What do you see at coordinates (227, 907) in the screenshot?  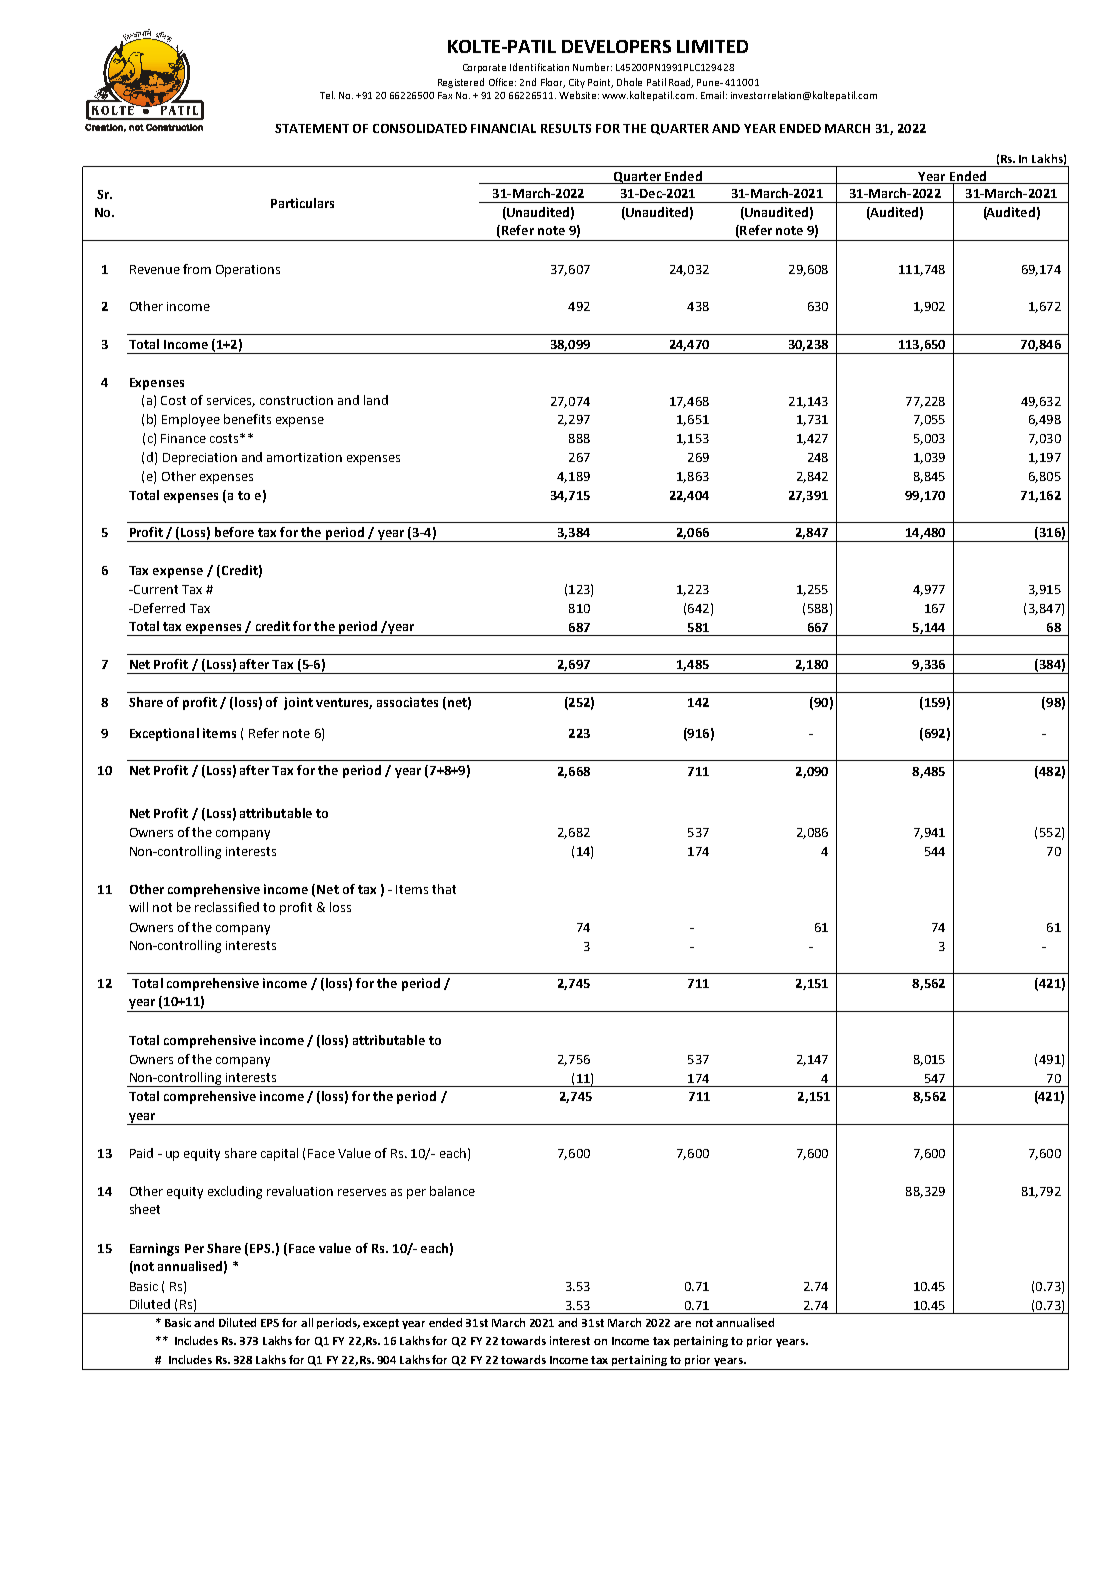 I see `reclassified` at bounding box center [227, 907].
